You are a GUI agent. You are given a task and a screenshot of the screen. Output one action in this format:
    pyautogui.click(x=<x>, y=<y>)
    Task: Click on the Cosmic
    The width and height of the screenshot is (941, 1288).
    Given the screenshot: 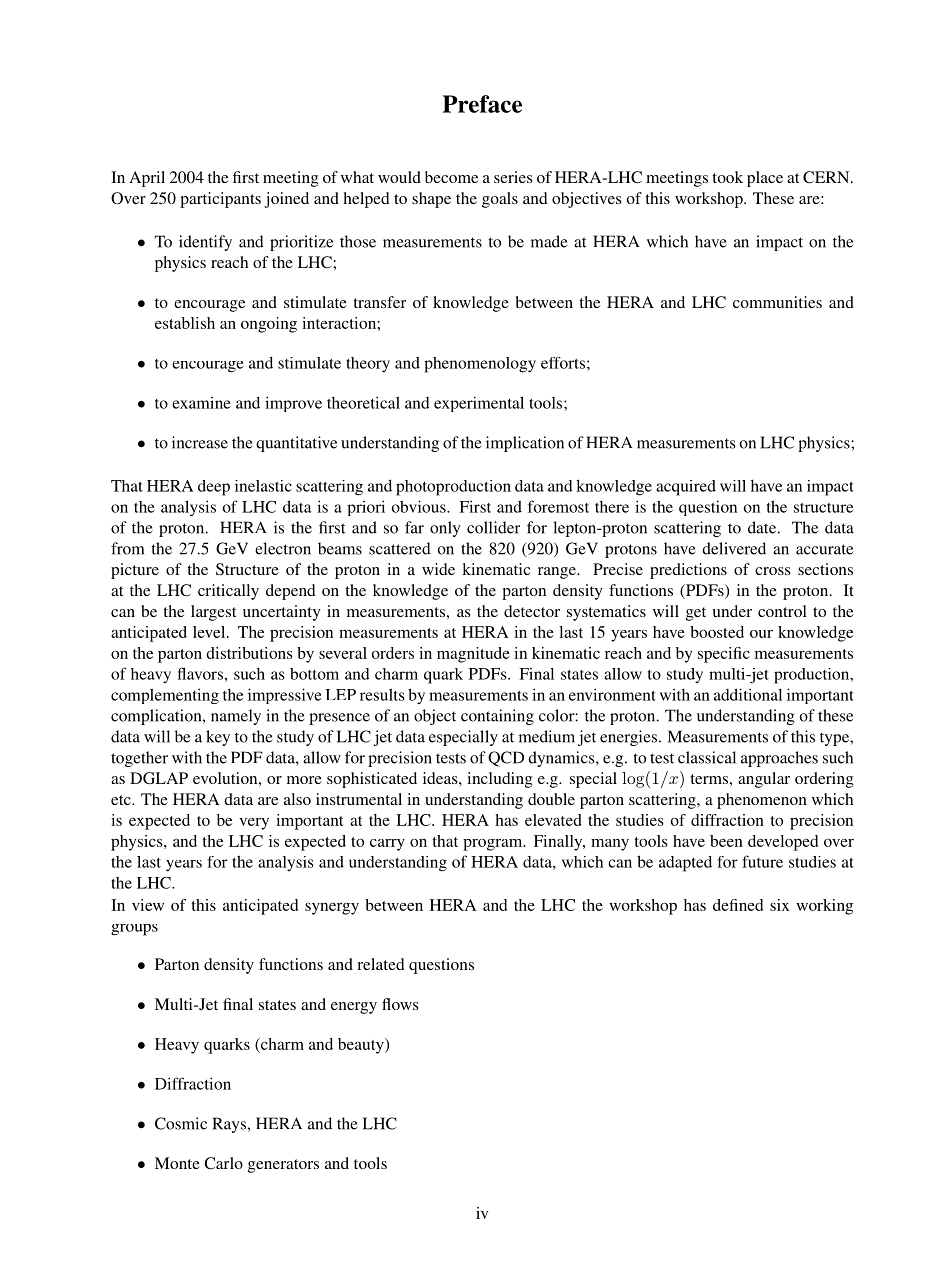 What is the action you would take?
    pyautogui.click(x=181, y=1123)
